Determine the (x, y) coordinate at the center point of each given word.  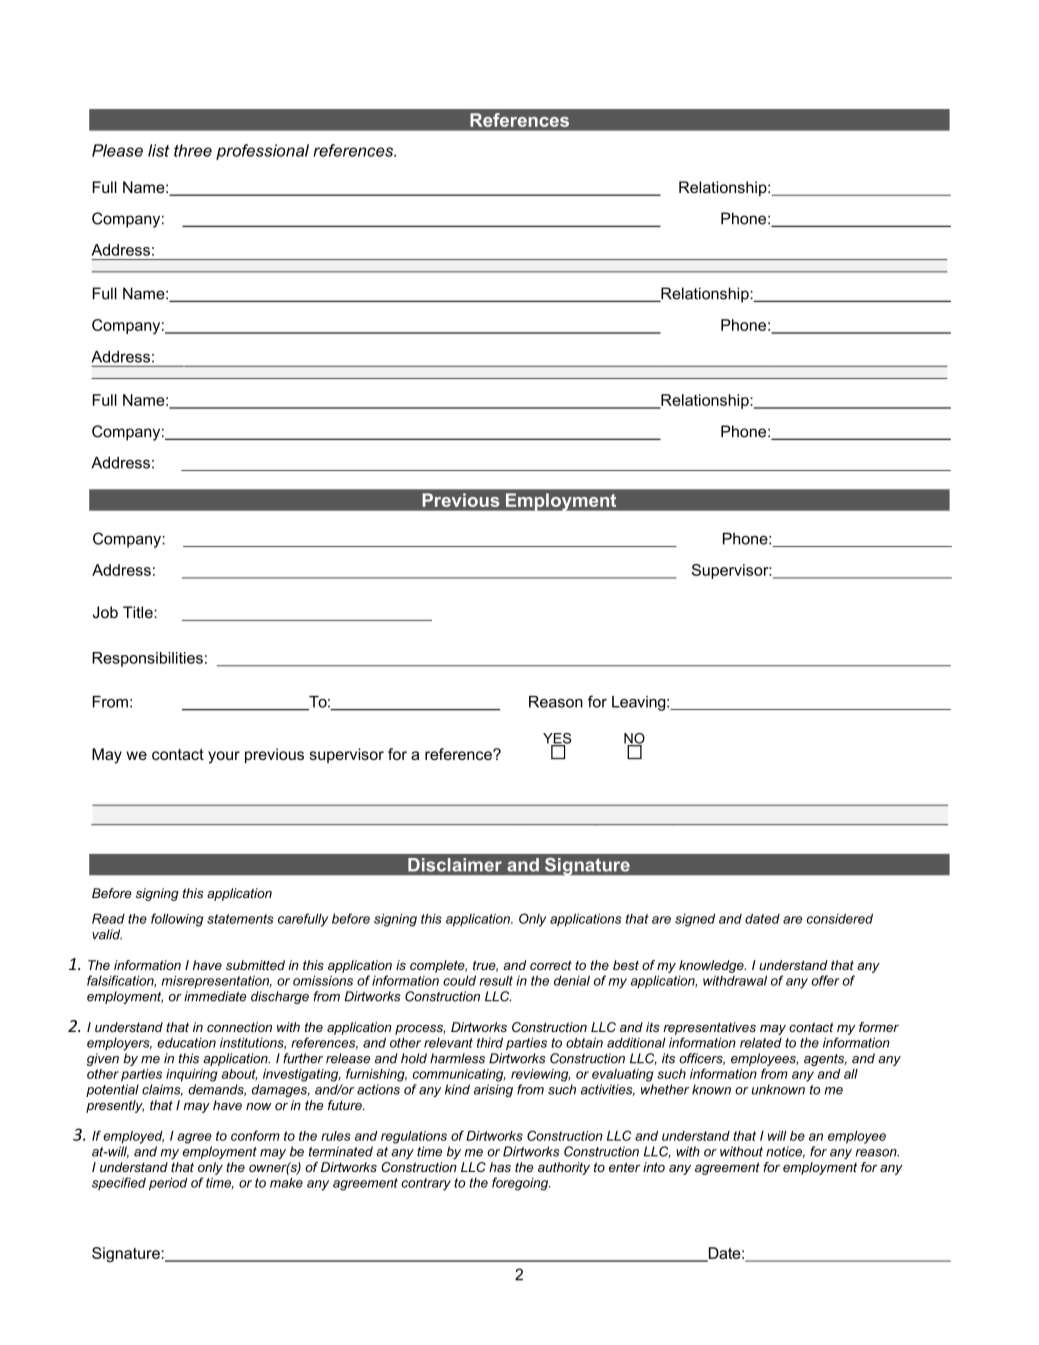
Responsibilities (147, 659)
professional (262, 152)
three (193, 150)
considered (840, 918)
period (168, 1184)
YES (557, 739)
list (158, 150)
